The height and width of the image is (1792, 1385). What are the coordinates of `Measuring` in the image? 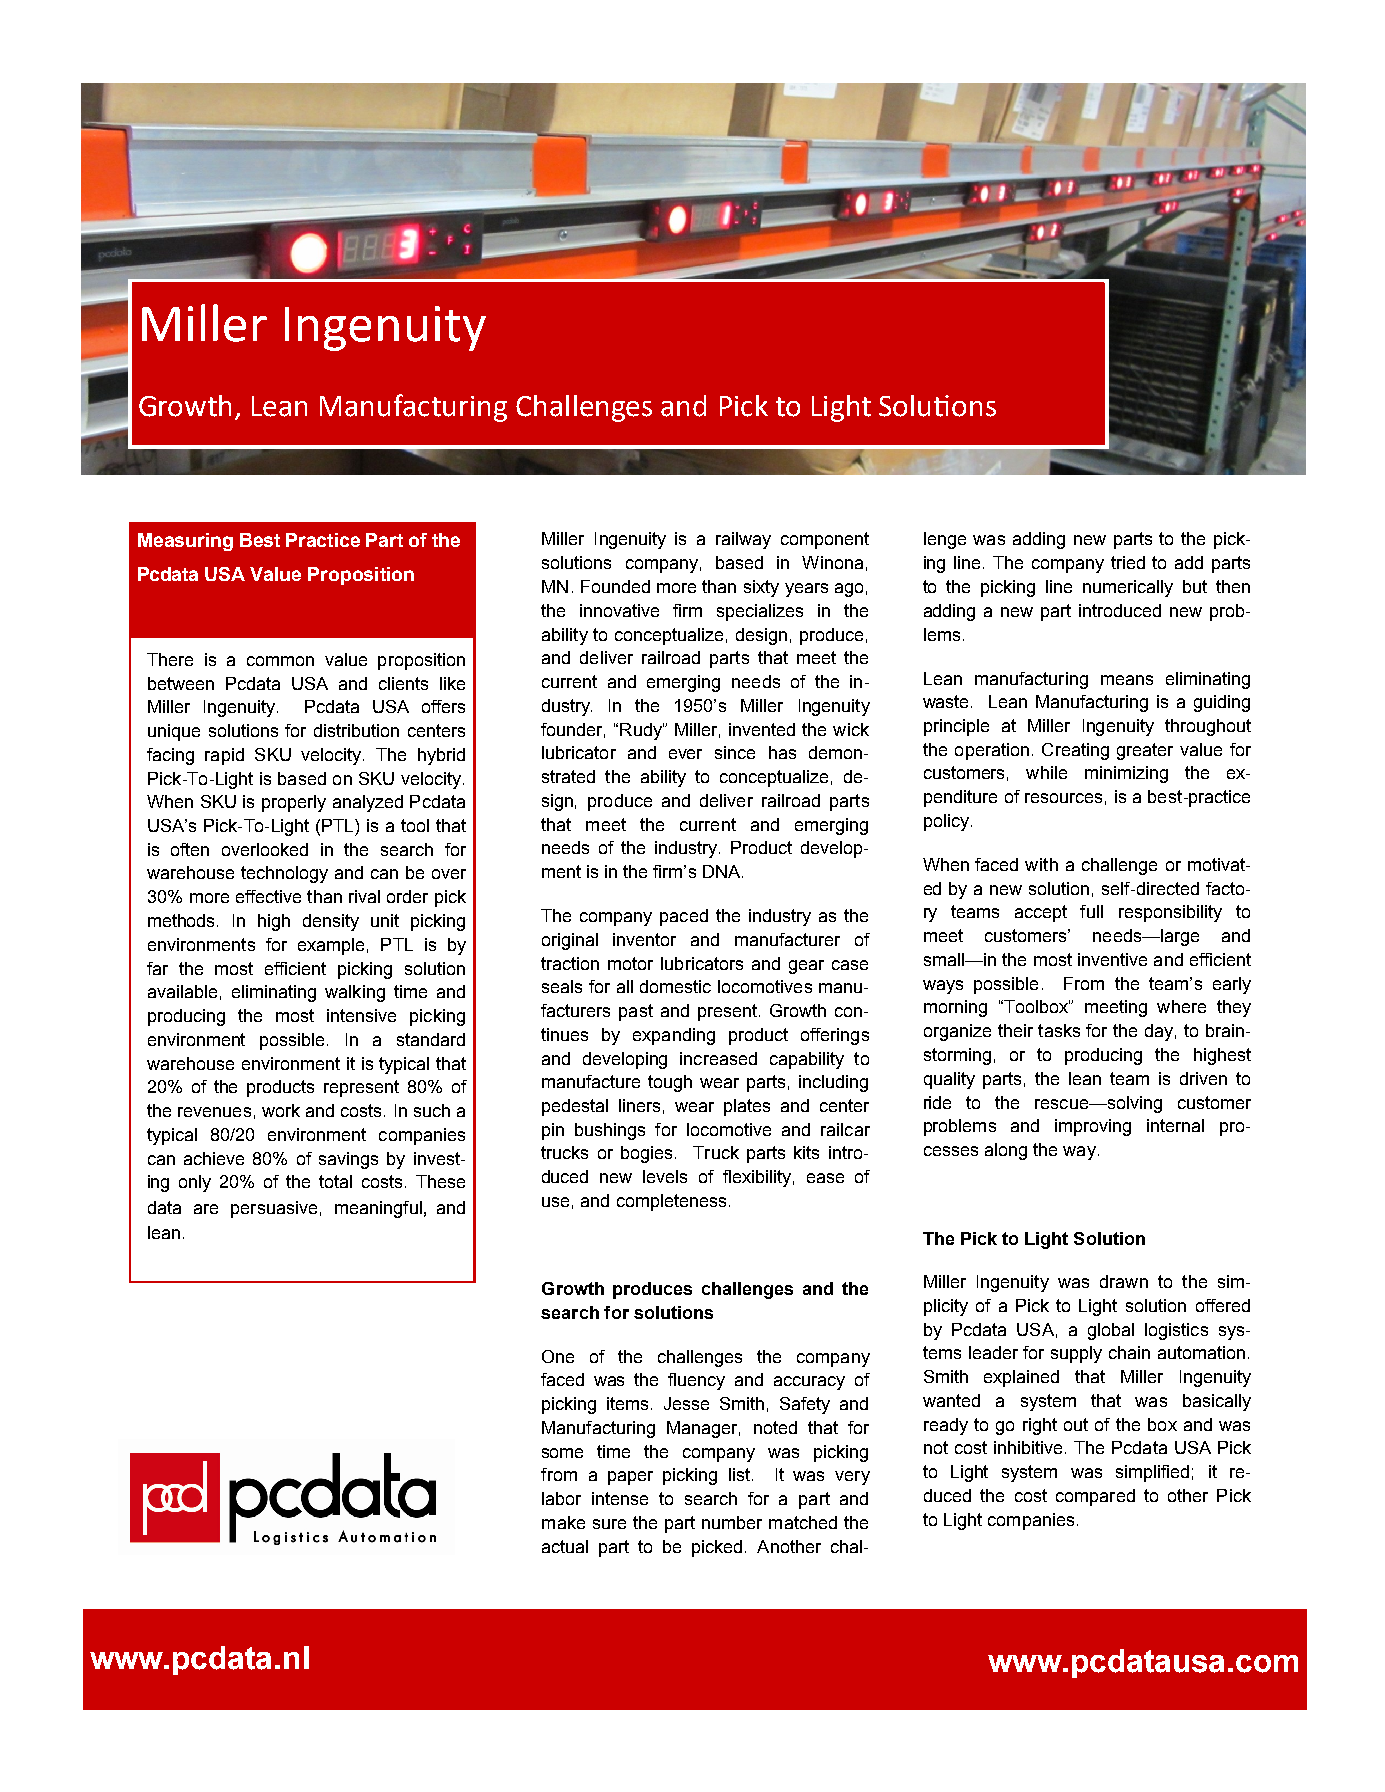 It's located at (185, 542).
